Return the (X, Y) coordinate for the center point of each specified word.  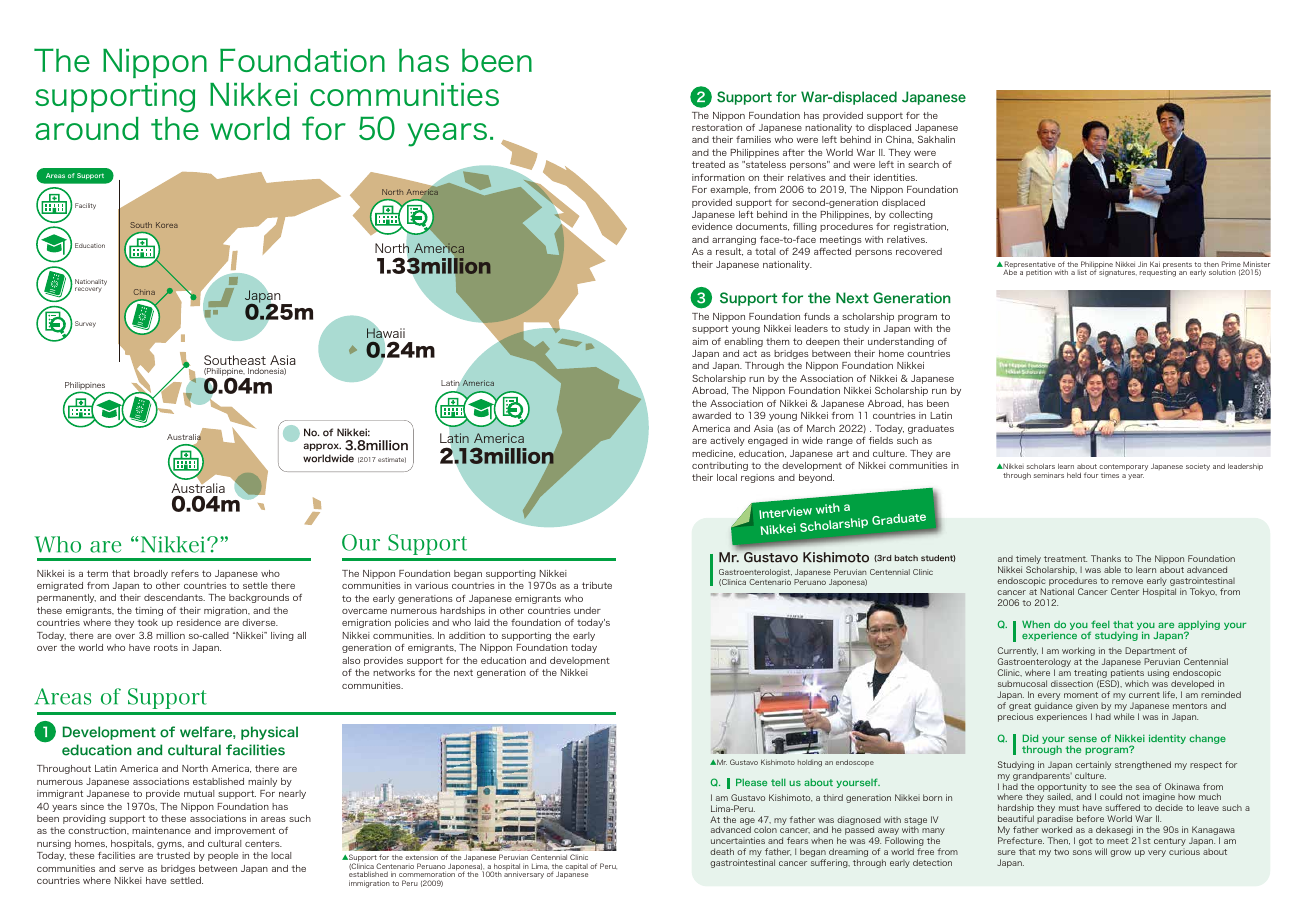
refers (185, 573)
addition (467, 635)
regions (758, 478)
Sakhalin (936, 139)
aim (700, 341)
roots (166, 647)
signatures (1118, 272)
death (722, 851)
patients (1126, 675)
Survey (85, 324)
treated (708, 164)
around (87, 128)
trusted (173, 855)
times (1110, 475)
